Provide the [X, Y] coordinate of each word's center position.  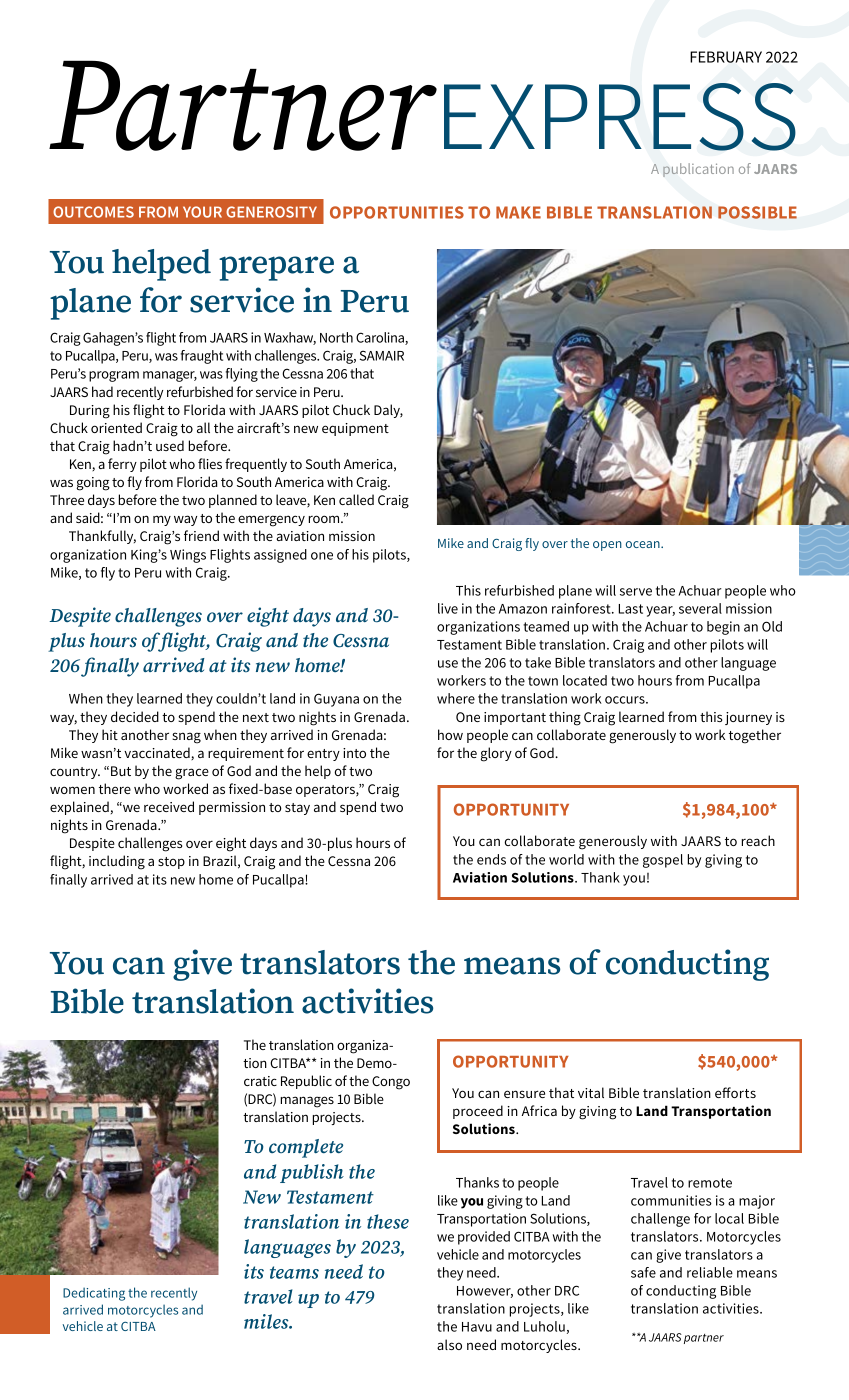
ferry [122, 465]
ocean [644, 544]
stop [171, 863]
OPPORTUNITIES [397, 212]
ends [491, 859]
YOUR [202, 212]
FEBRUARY [726, 57]
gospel [663, 861]
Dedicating [94, 1294]
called [356, 499]
